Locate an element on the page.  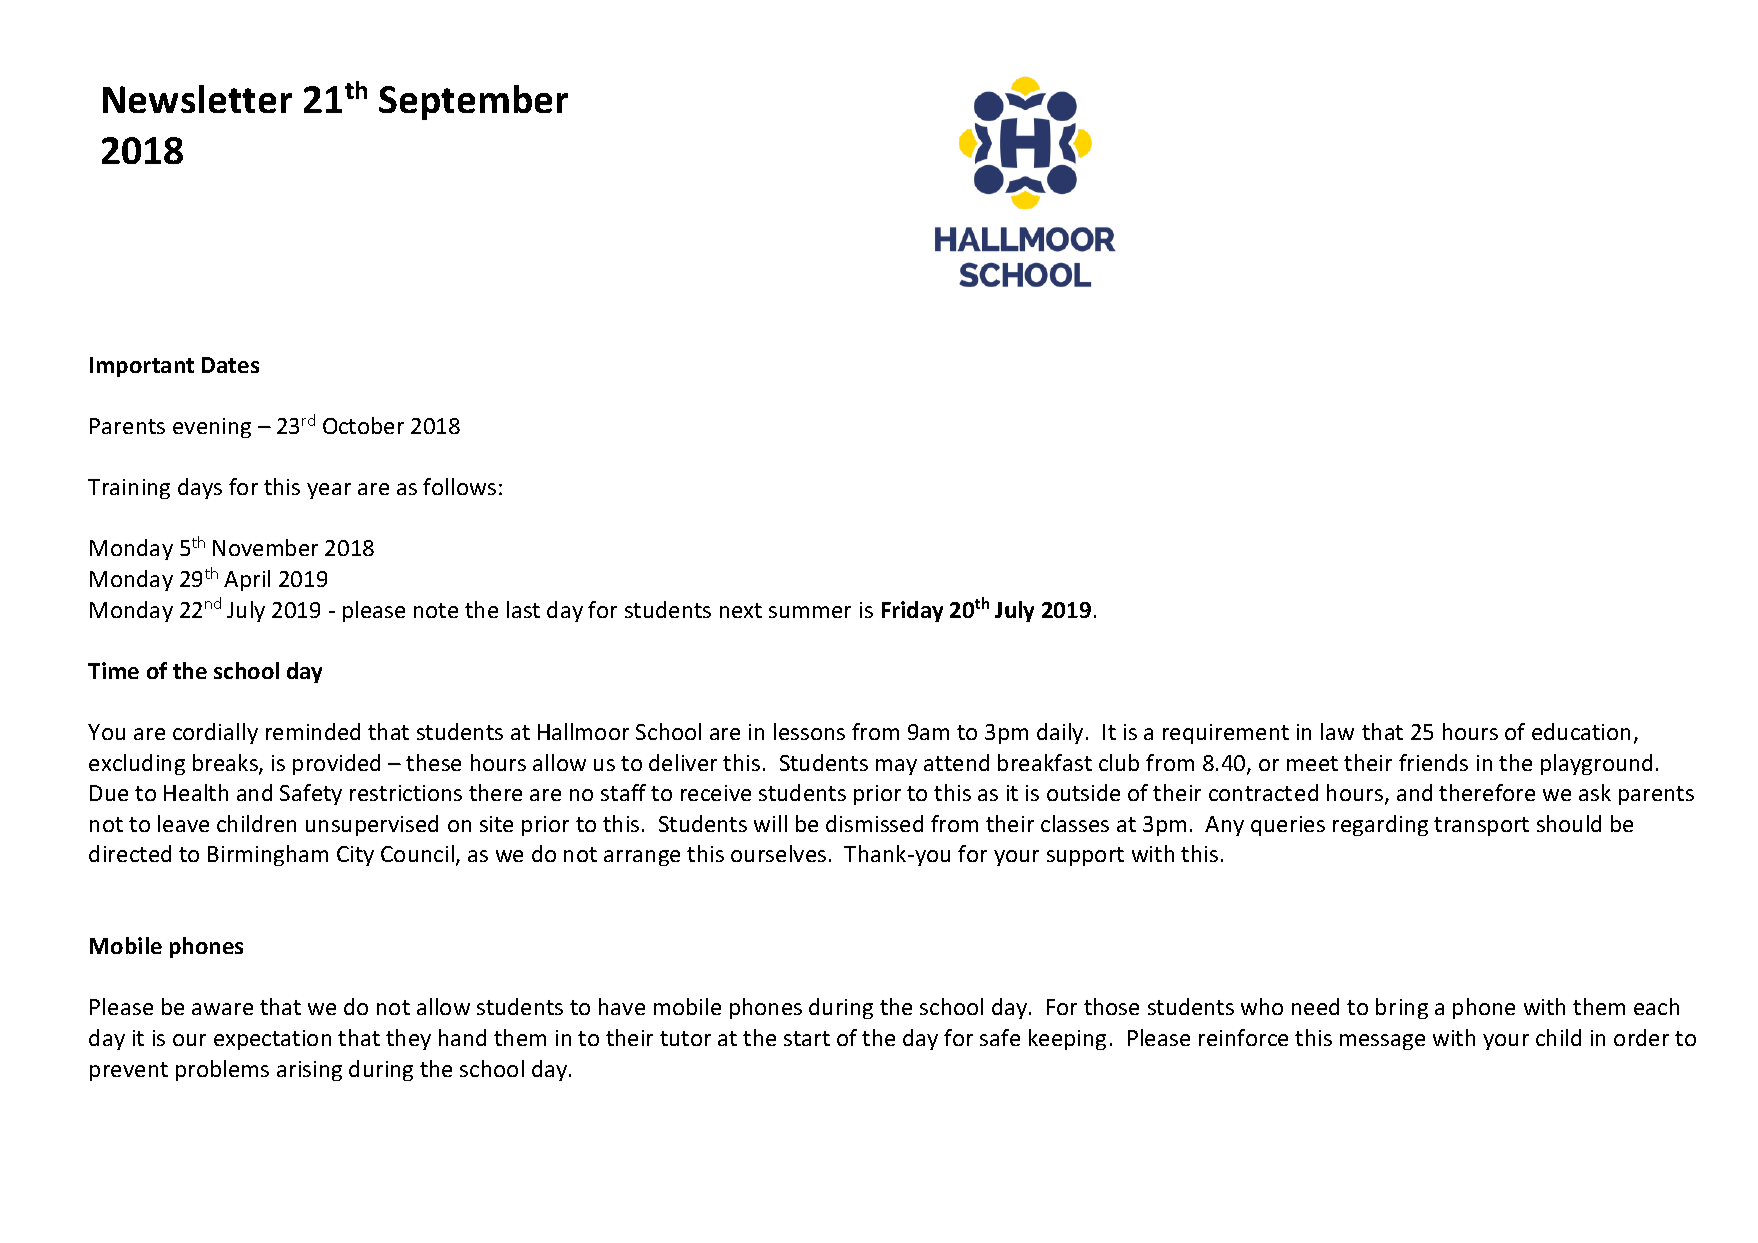
Dates is located at coordinates (230, 365).
